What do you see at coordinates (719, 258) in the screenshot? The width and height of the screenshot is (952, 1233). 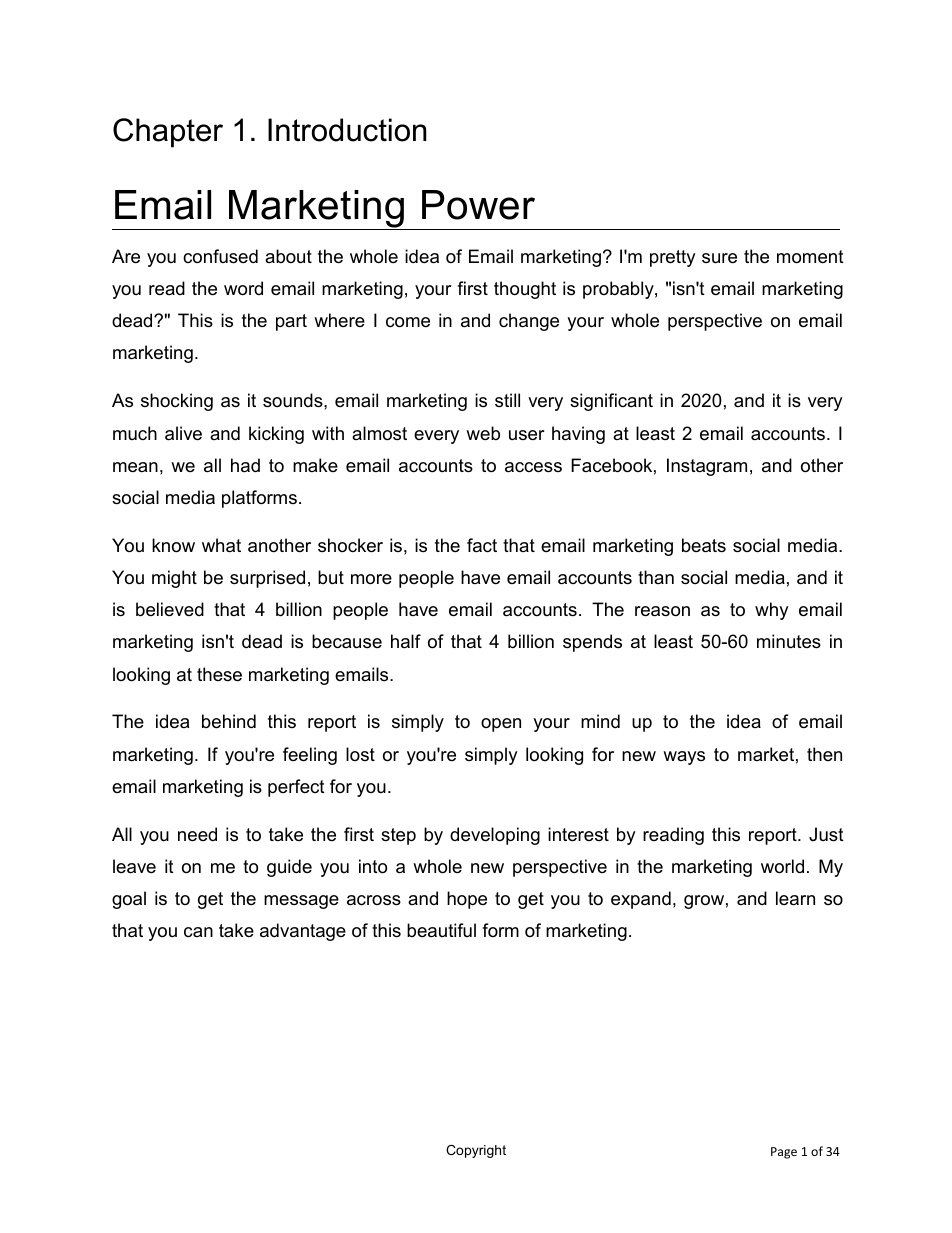 I see `sure` at bounding box center [719, 258].
